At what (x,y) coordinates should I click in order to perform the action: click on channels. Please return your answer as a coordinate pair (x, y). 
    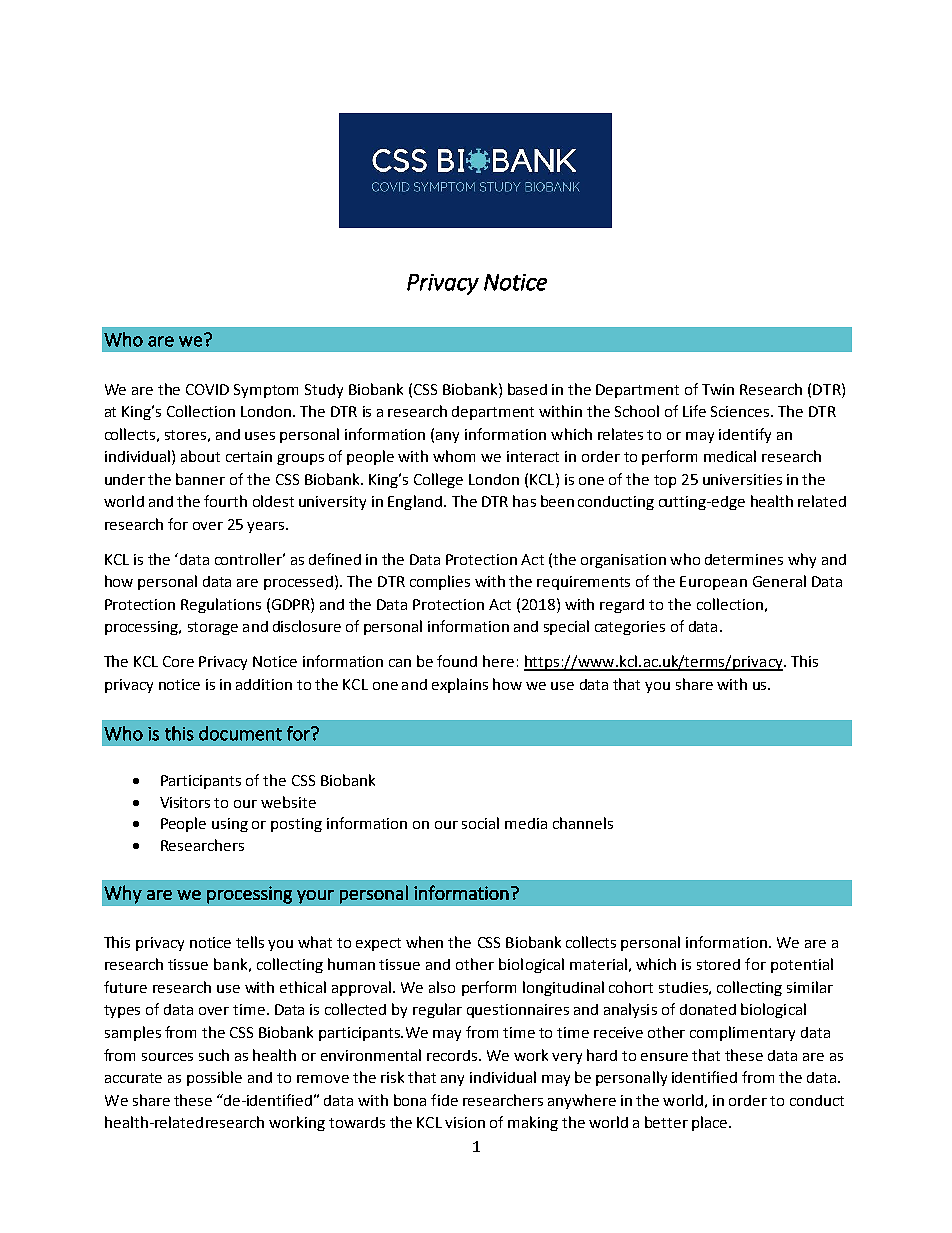
    Looking at the image, I should click on (583, 823).
